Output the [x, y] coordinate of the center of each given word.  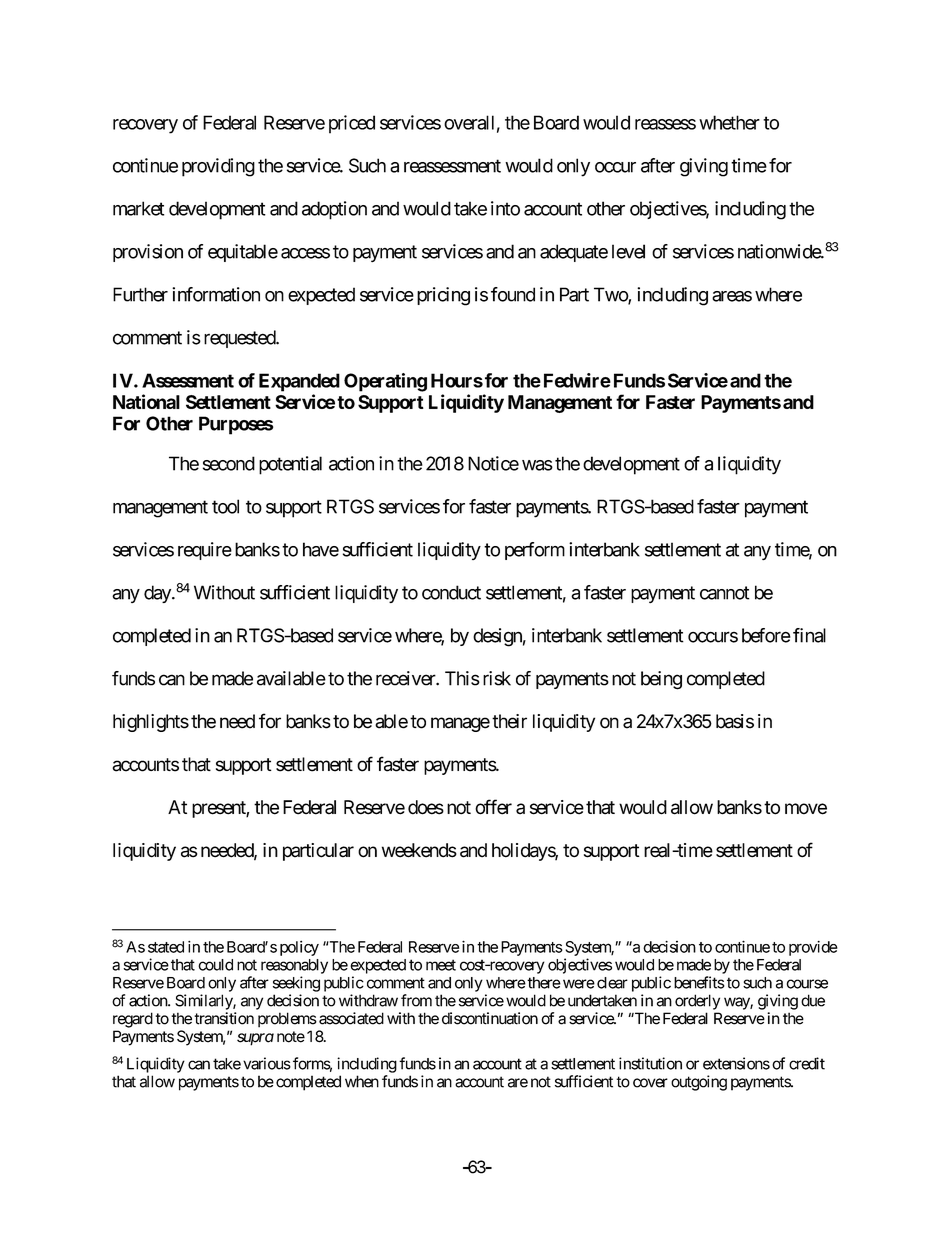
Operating [385, 382]
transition [224, 1018]
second [229, 463]
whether [729, 122]
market [138, 208]
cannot [724, 593]
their [509, 721]
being [661, 680]
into [505, 208]
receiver [406, 678]
